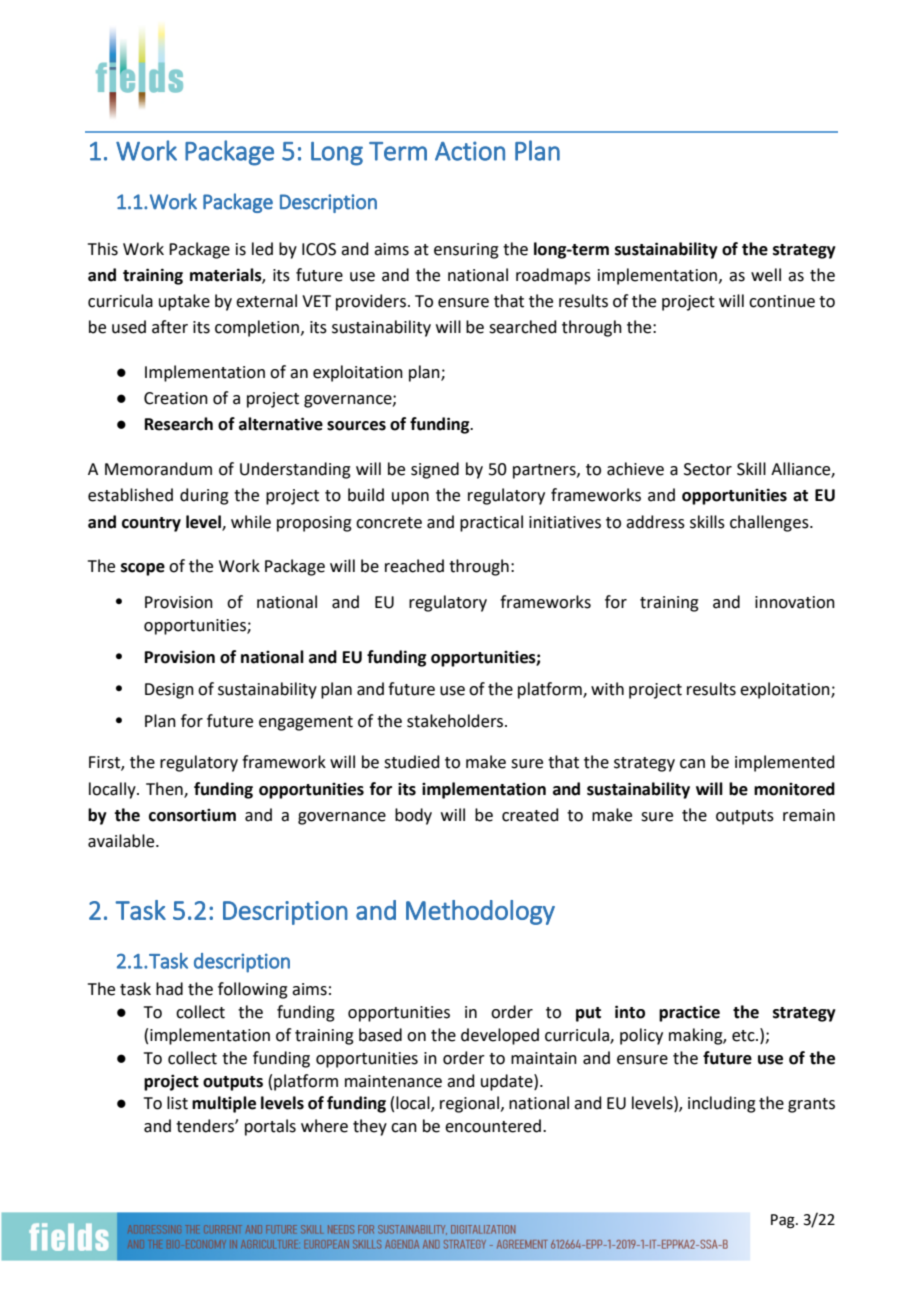 Image resolution: width=924 pixels, height=1308 pixels. I want to click on led, so click(262, 249).
